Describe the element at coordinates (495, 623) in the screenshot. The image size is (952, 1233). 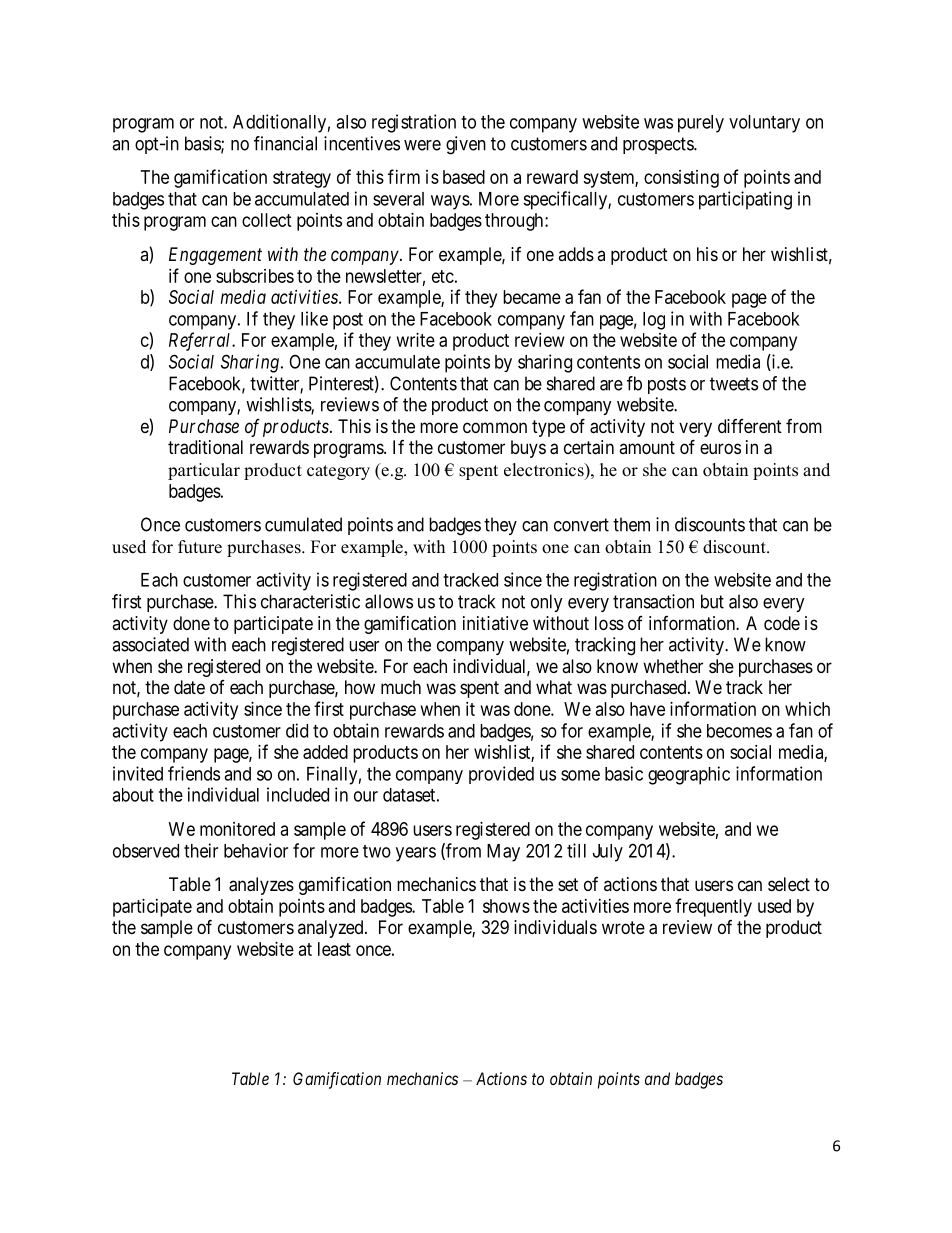
I see `initiative` at that location.
